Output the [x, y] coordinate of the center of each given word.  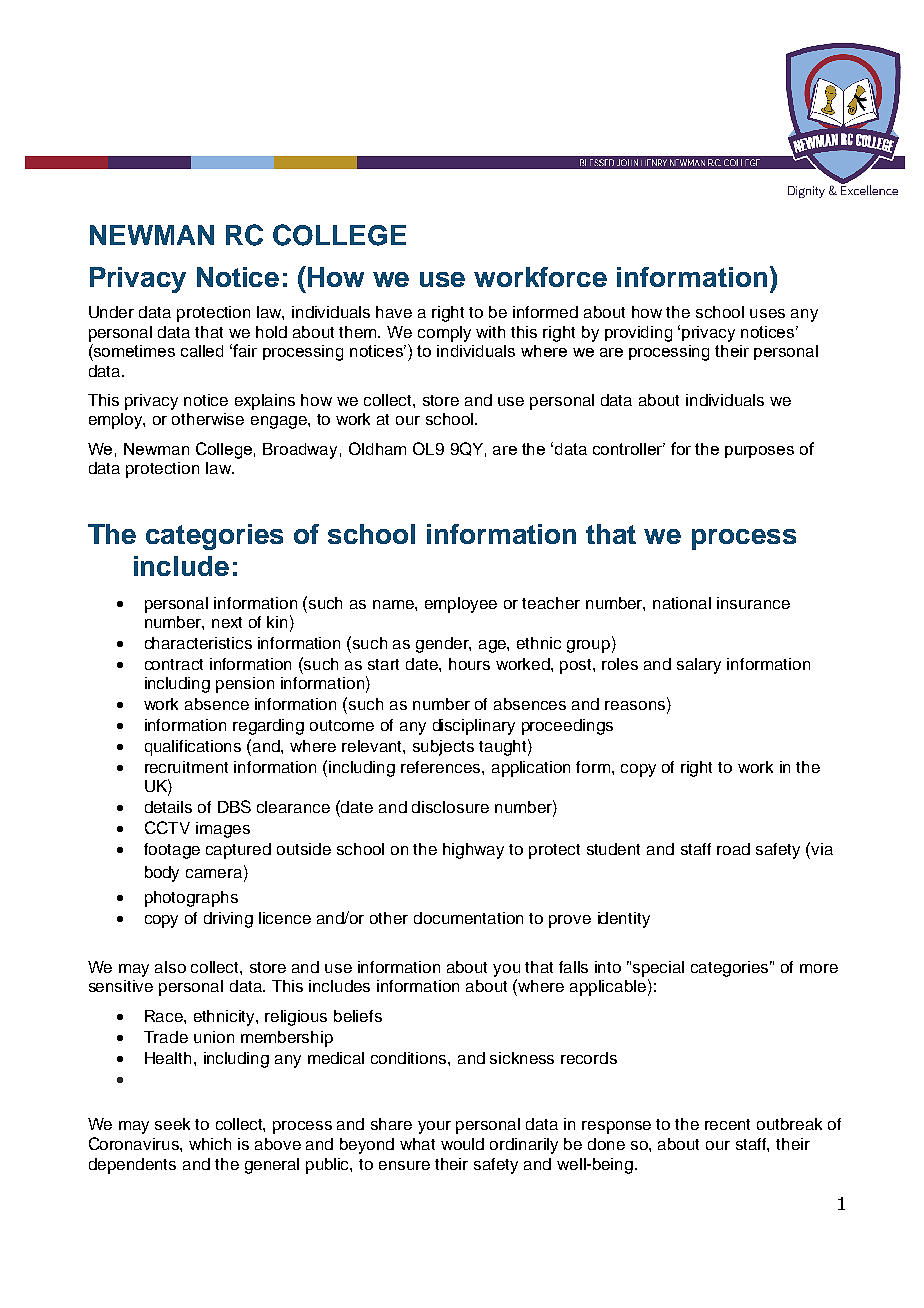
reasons [636, 707]
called [202, 351]
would [462, 1144]
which [210, 1144]
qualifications [193, 748]
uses [767, 313]
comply [444, 334]
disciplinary [474, 727]
